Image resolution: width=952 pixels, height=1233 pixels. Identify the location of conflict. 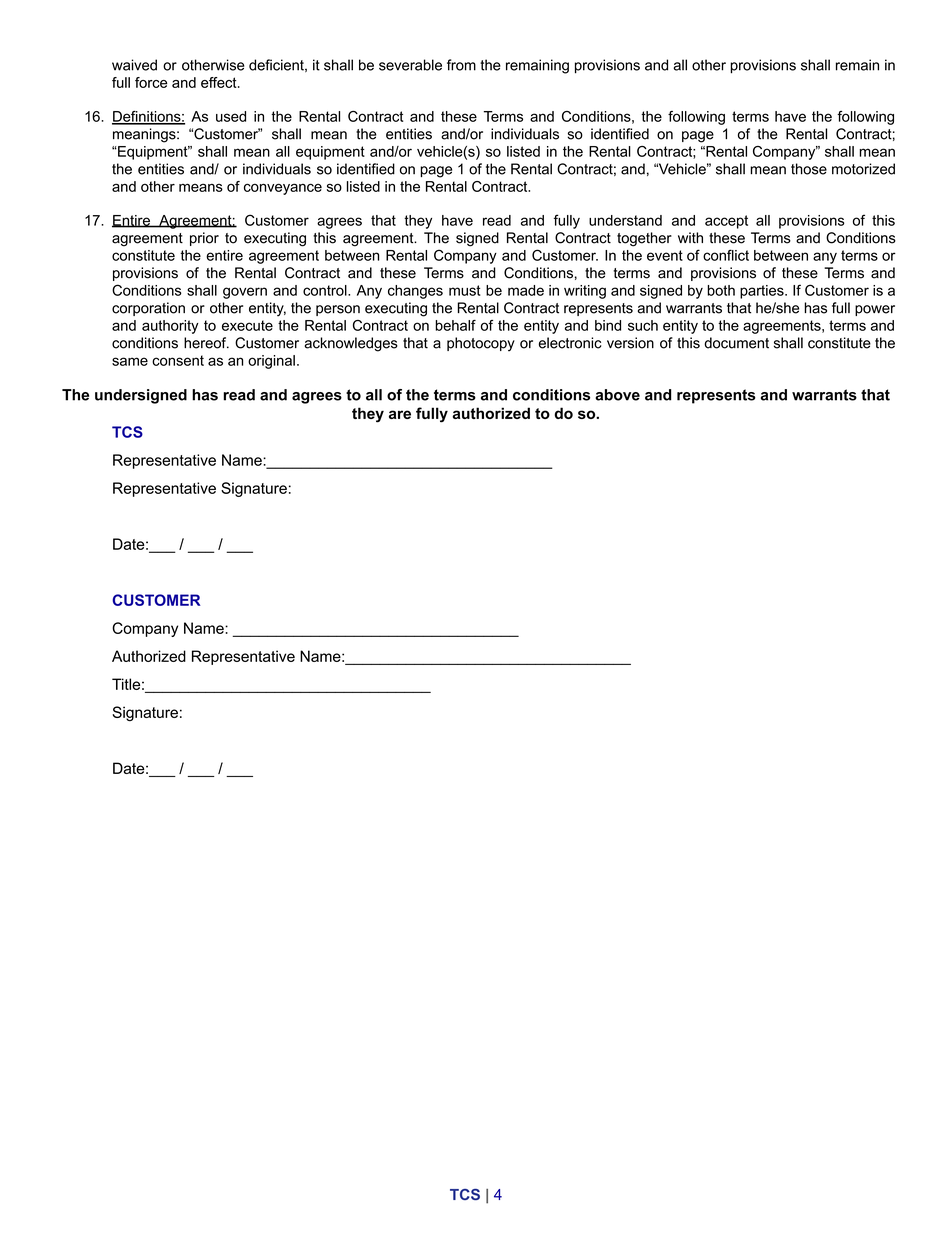
(726, 255).
